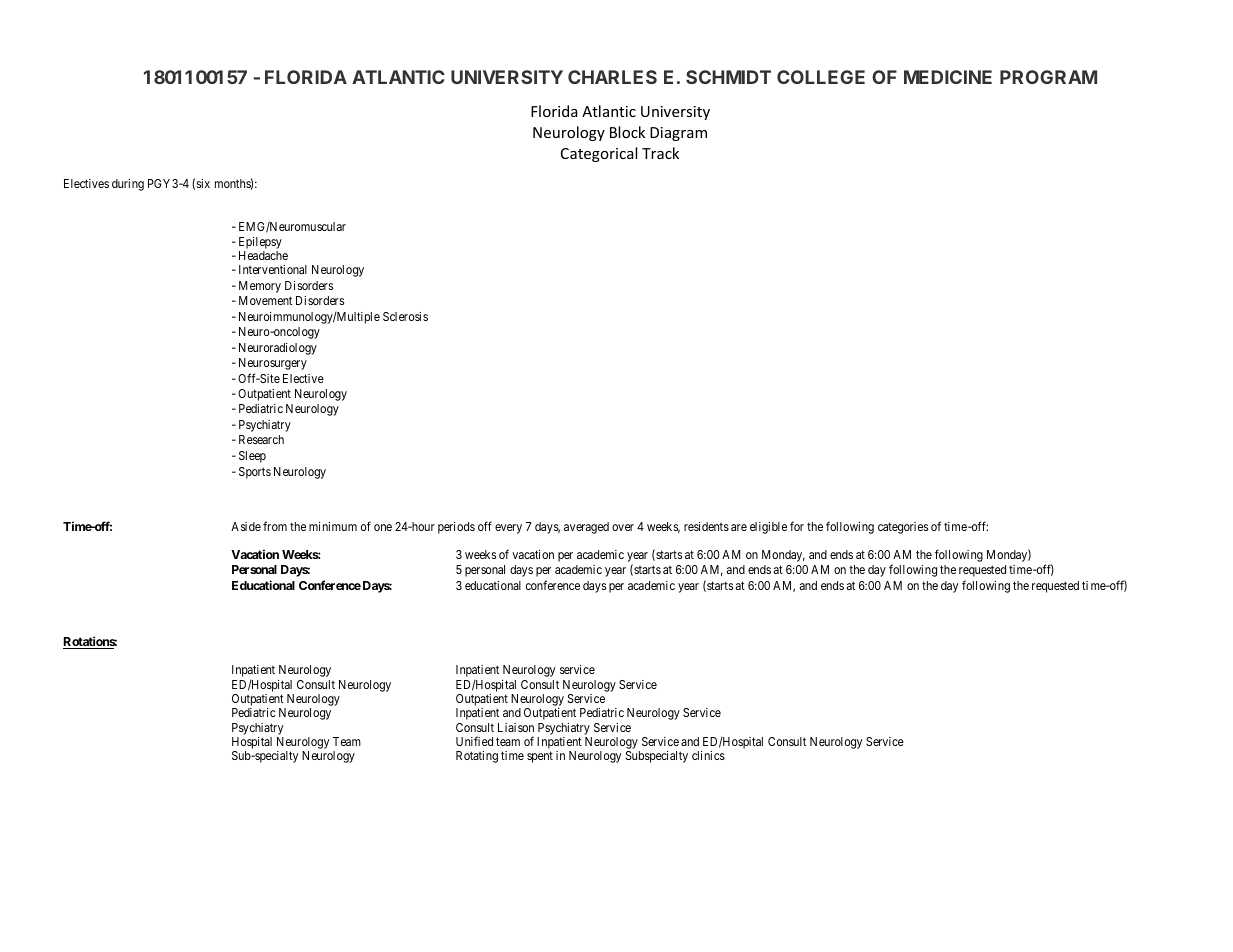 The image size is (1233, 952). I want to click on CHARLES, so click(612, 77).
